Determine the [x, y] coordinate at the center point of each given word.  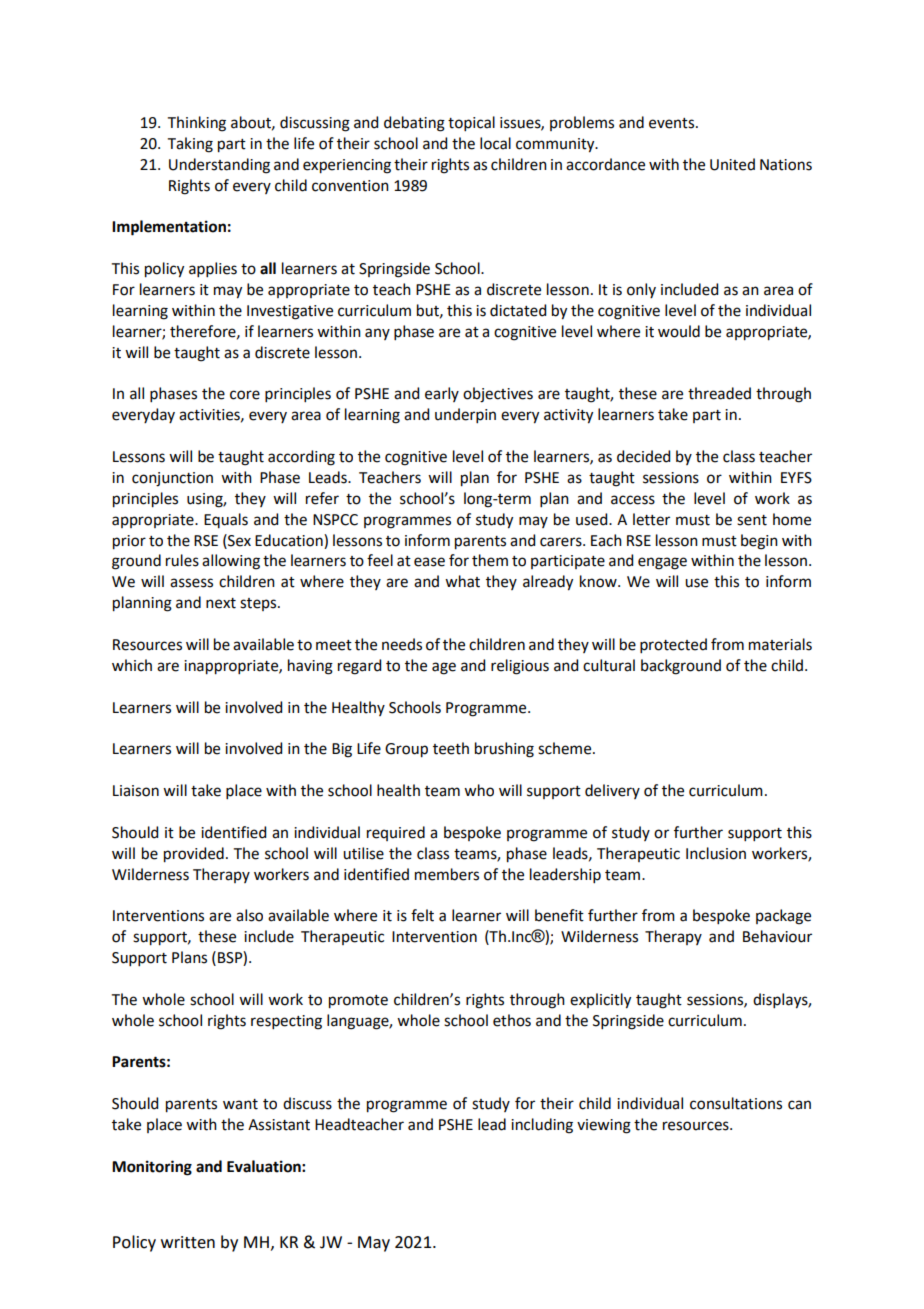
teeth [451, 748]
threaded [719, 393]
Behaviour [777, 936]
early [442, 394]
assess [191, 583]
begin [759, 542]
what [462, 581]
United [732, 164]
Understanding [219, 166]
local [495, 143]
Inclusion [716, 853]
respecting [286, 1022]
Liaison [136, 791]
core [245, 395]
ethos [512, 1020]
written [188, 1242]
